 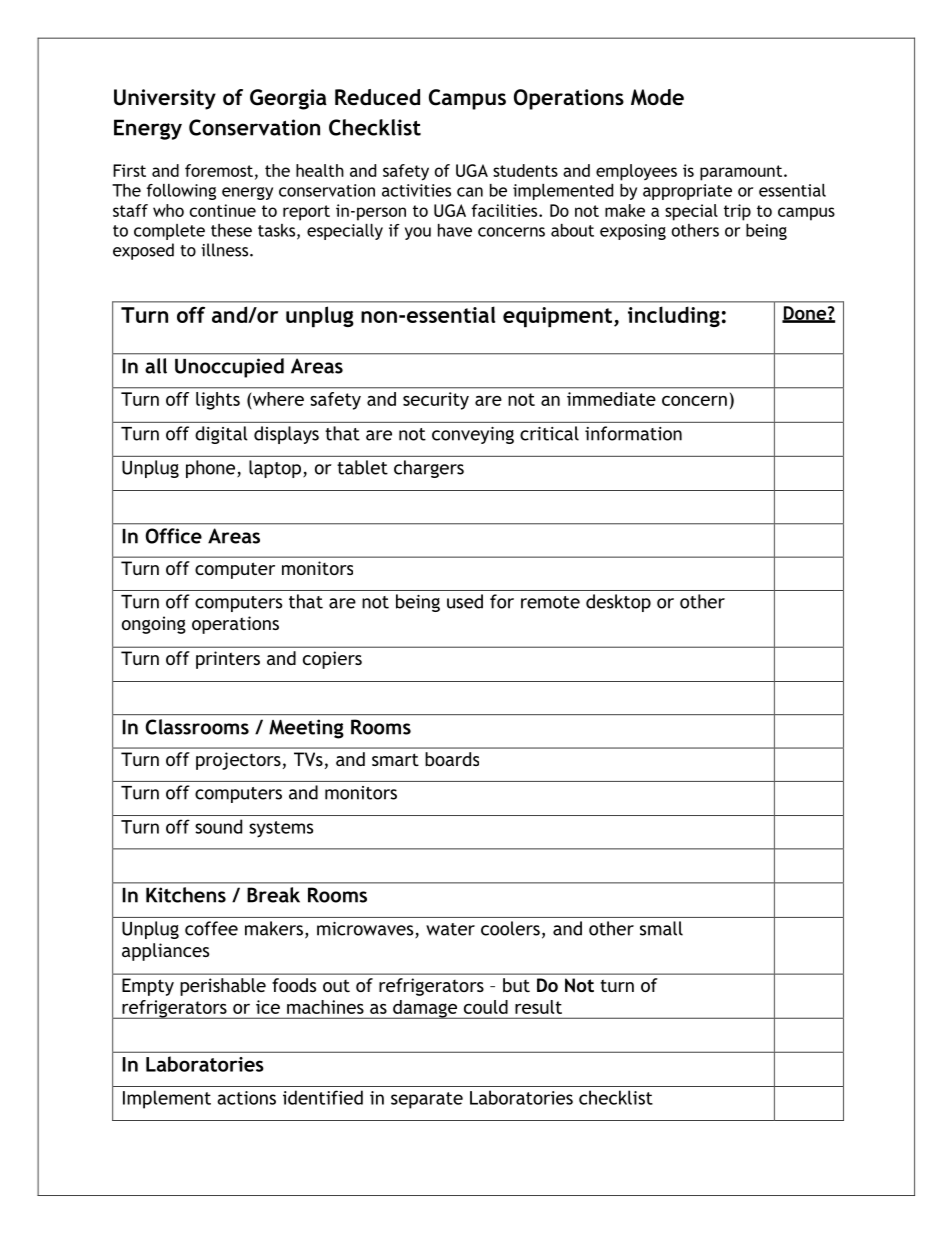 I want to click on University, so click(x=165, y=99).
